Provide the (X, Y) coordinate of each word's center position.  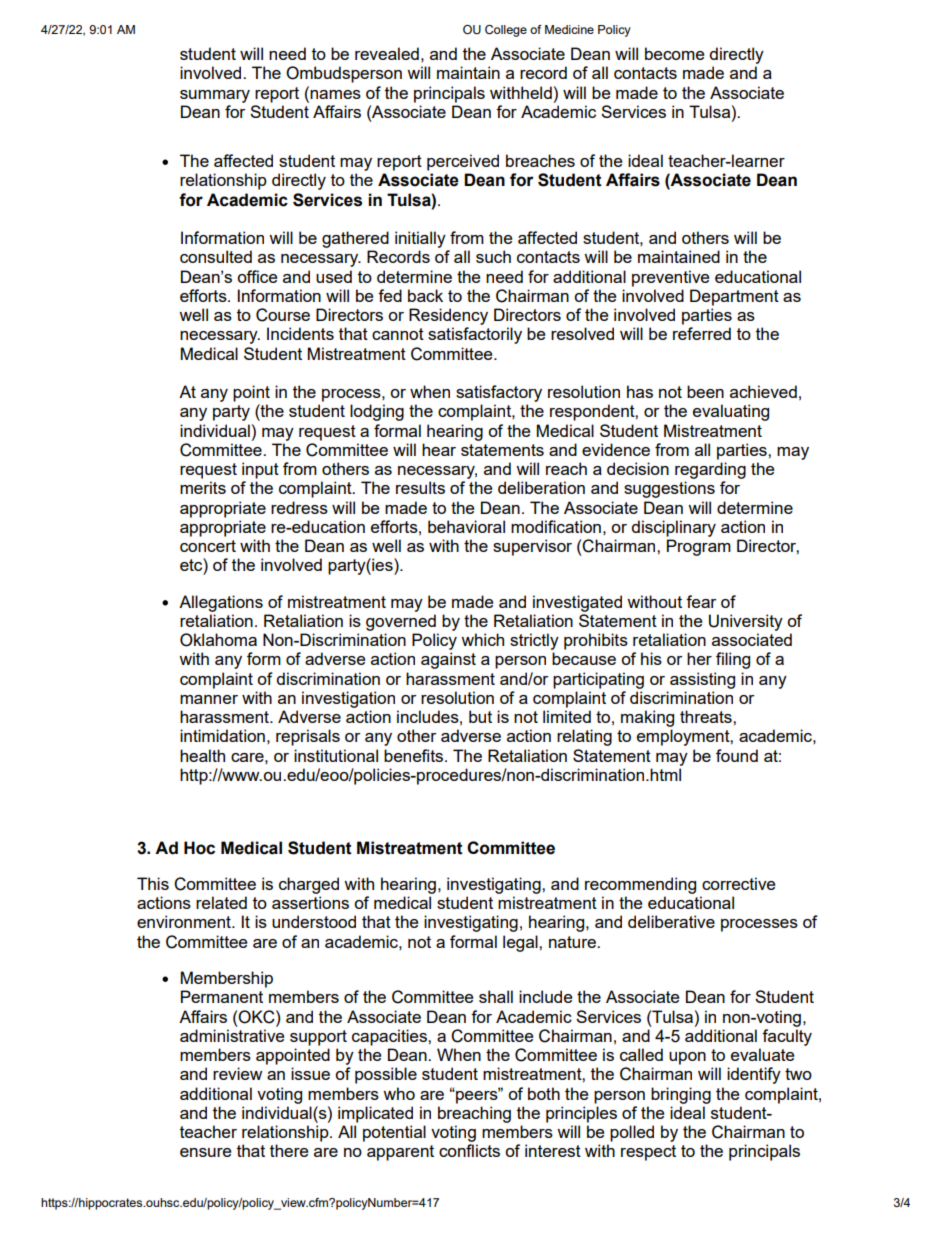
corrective (738, 883)
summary (215, 96)
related (221, 902)
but (480, 716)
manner (209, 699)
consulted (216, 256)
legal (521, 943)
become (674, 53)
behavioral (466, 526)
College (506, 31)
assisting (702, 680)
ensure (205, 1152)
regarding (710, 470)
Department (734, 297)
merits (203, 487)
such (493, 256)
